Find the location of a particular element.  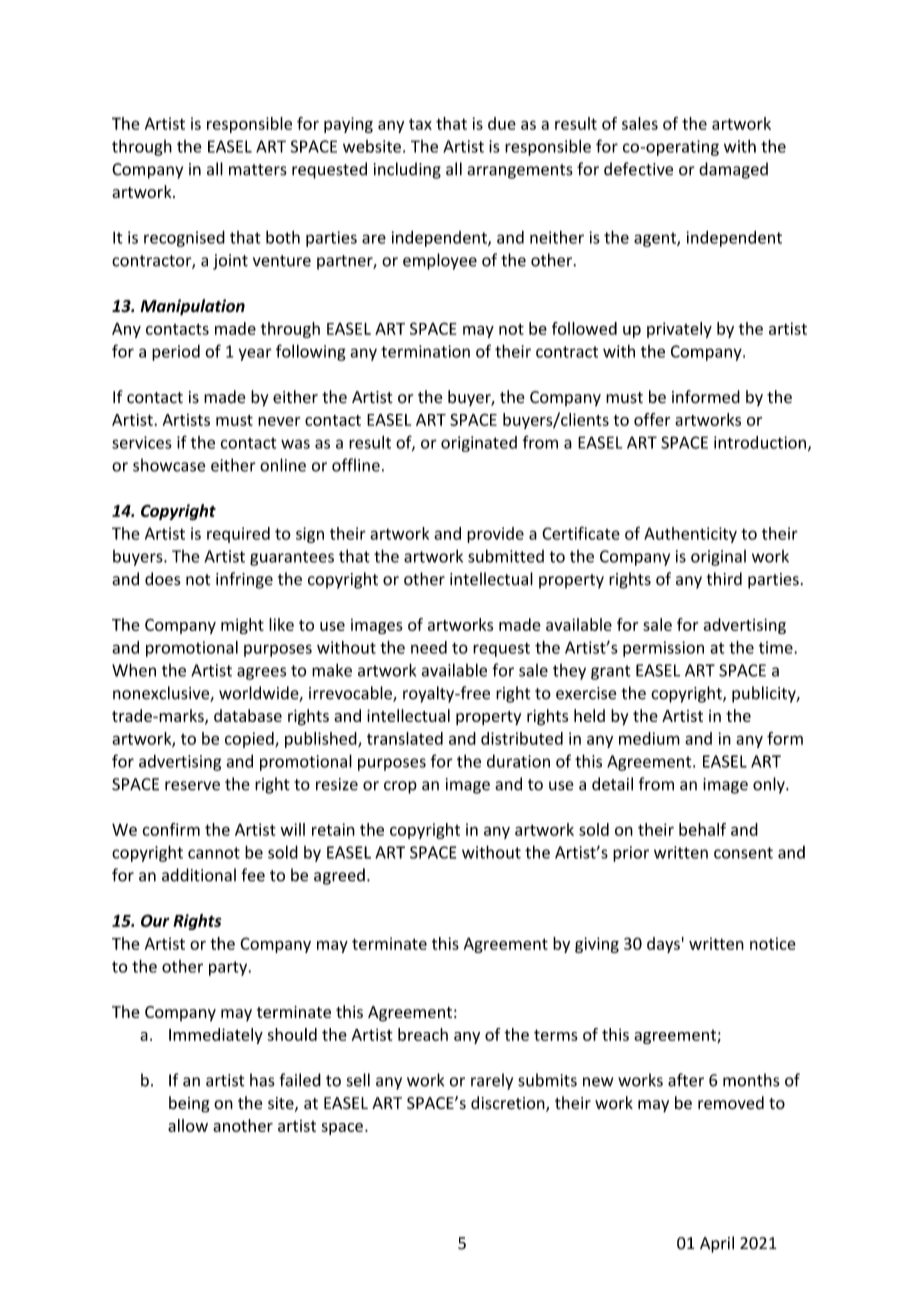

behalf is located at coordinates (702, 829).
